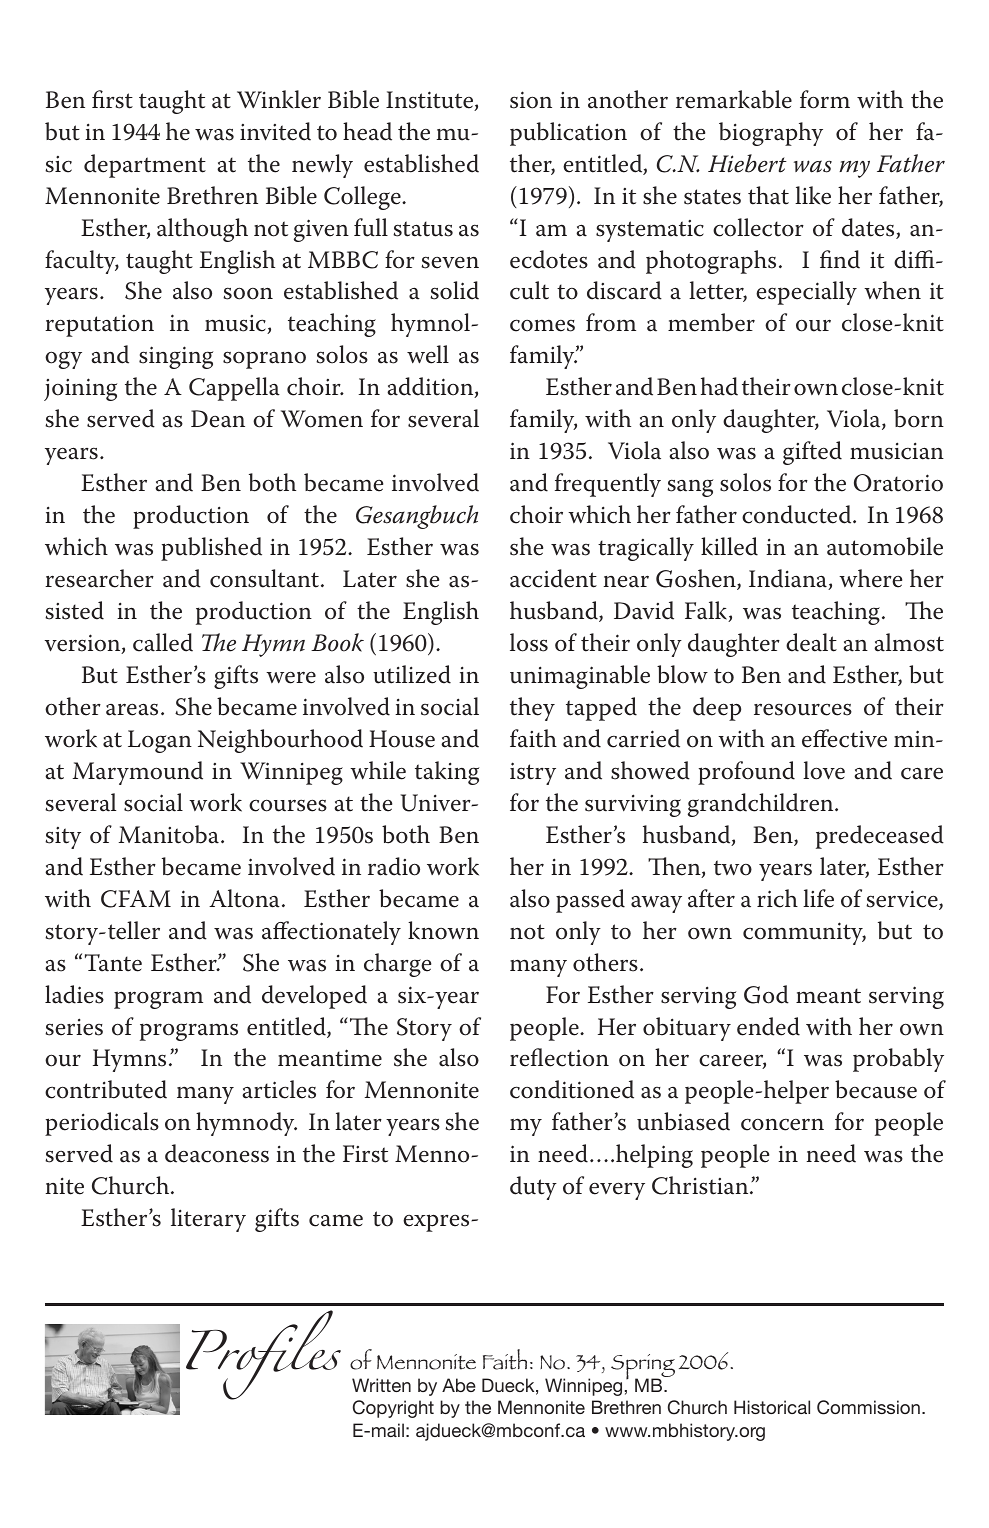 The width and height of the page is (989, 1528). Describe the element at coordinates (824, 770) in the page. I see `love` at that location.
